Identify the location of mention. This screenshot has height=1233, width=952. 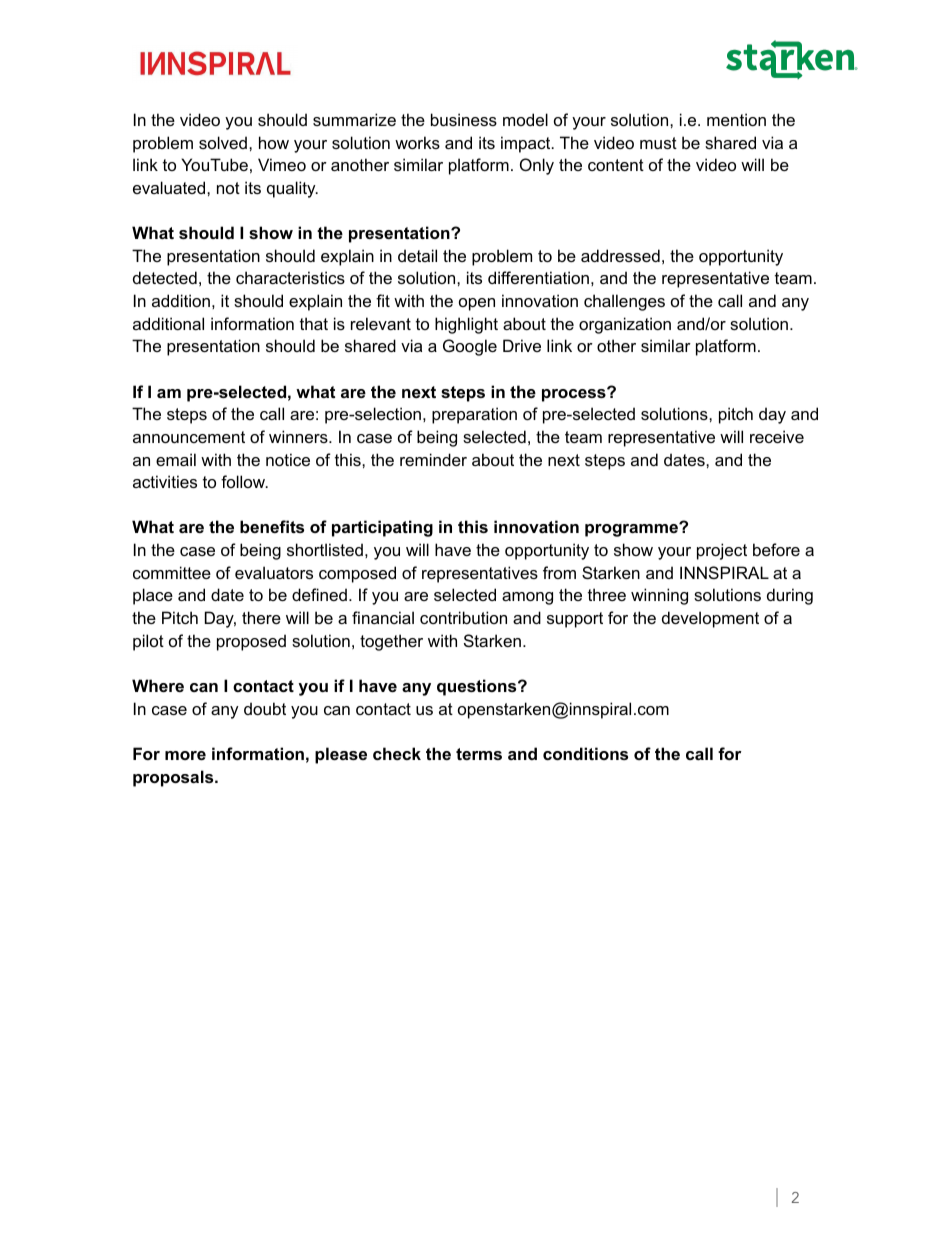
(736, 119).
